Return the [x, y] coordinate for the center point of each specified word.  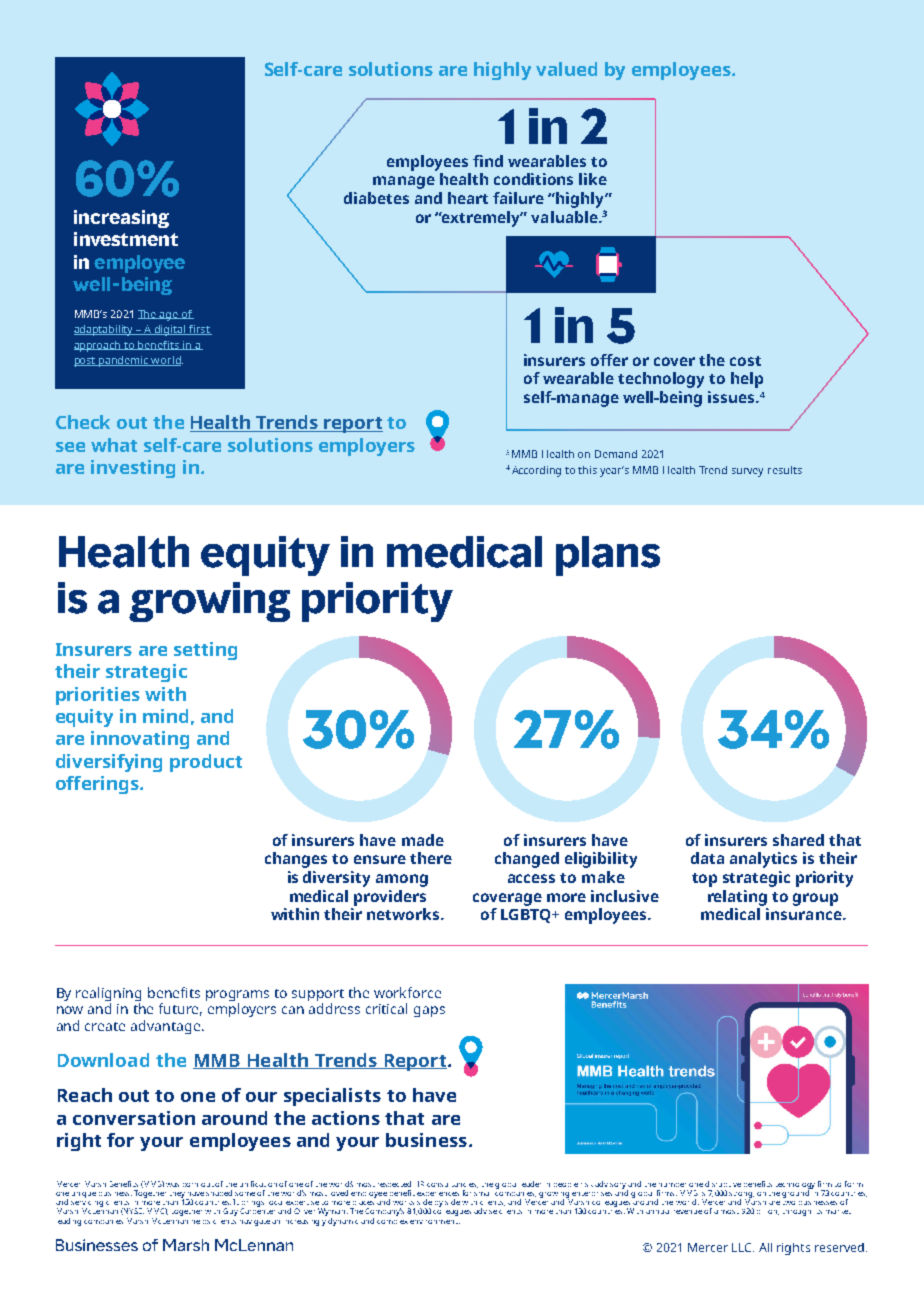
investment [126, 239]
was [172, 1185]
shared [798, 840]
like [593, 179]
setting [205, 651]
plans [608, 556]
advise [485, 1211]
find [488, 161]
